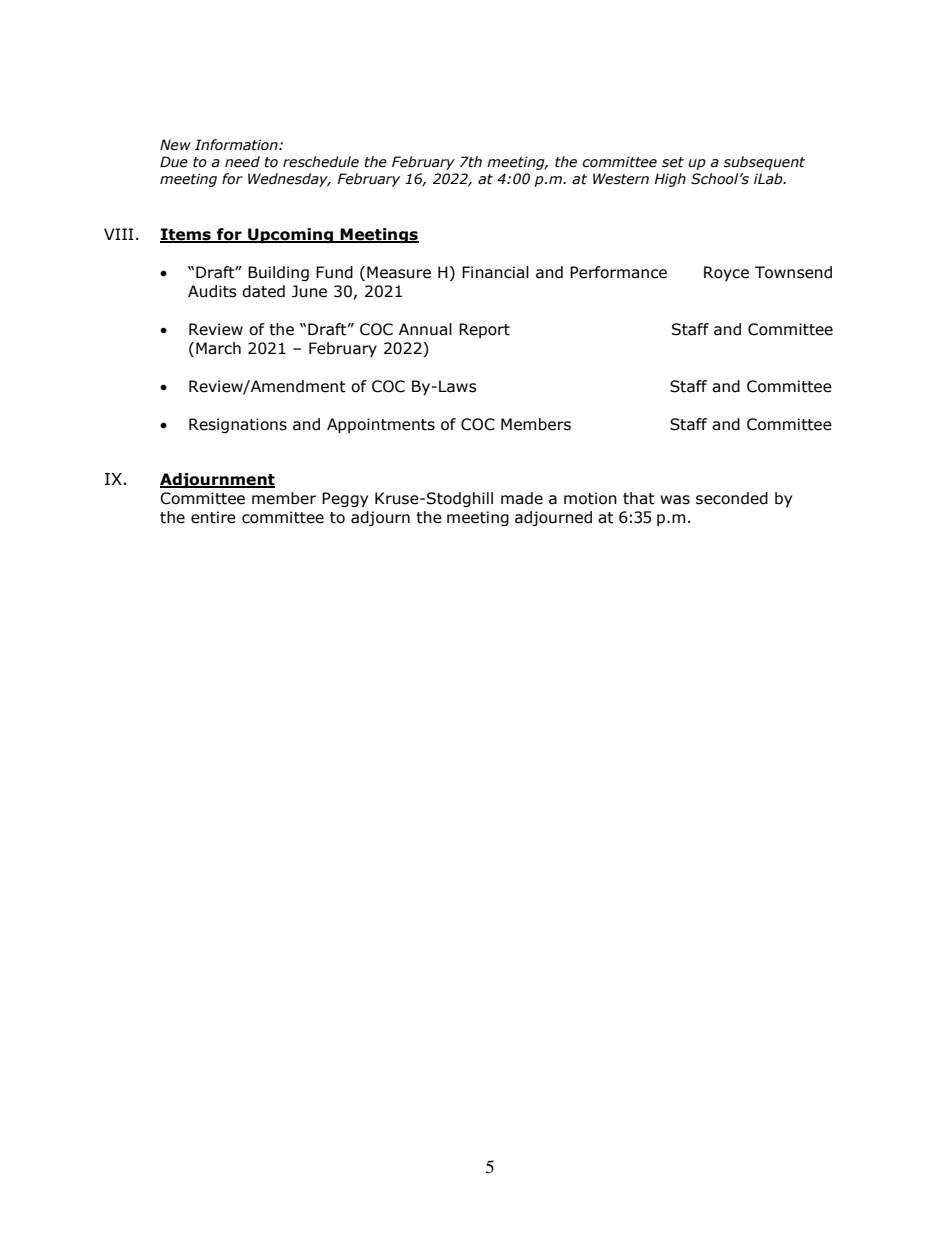  What do you see at coordinates (673, 162) in the image?
I see `set` at bounding box center [673, 162].
